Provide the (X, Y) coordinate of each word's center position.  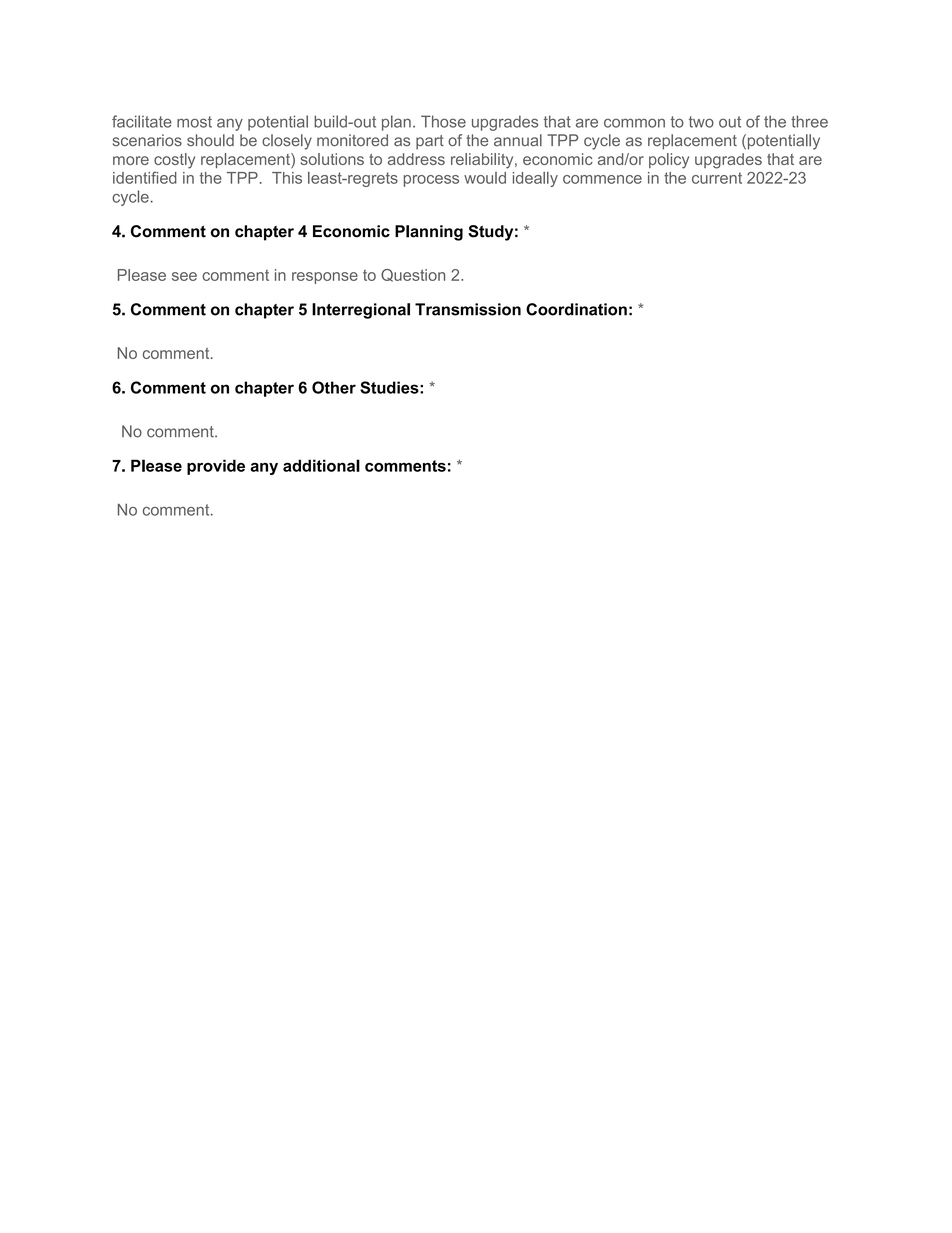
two (701, 122)
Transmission (468, 309)
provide (216, 467)
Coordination (576, 309)
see (184, 276)
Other (334, 387)
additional (321, 465)
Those (443, 121)
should (210, 140)
